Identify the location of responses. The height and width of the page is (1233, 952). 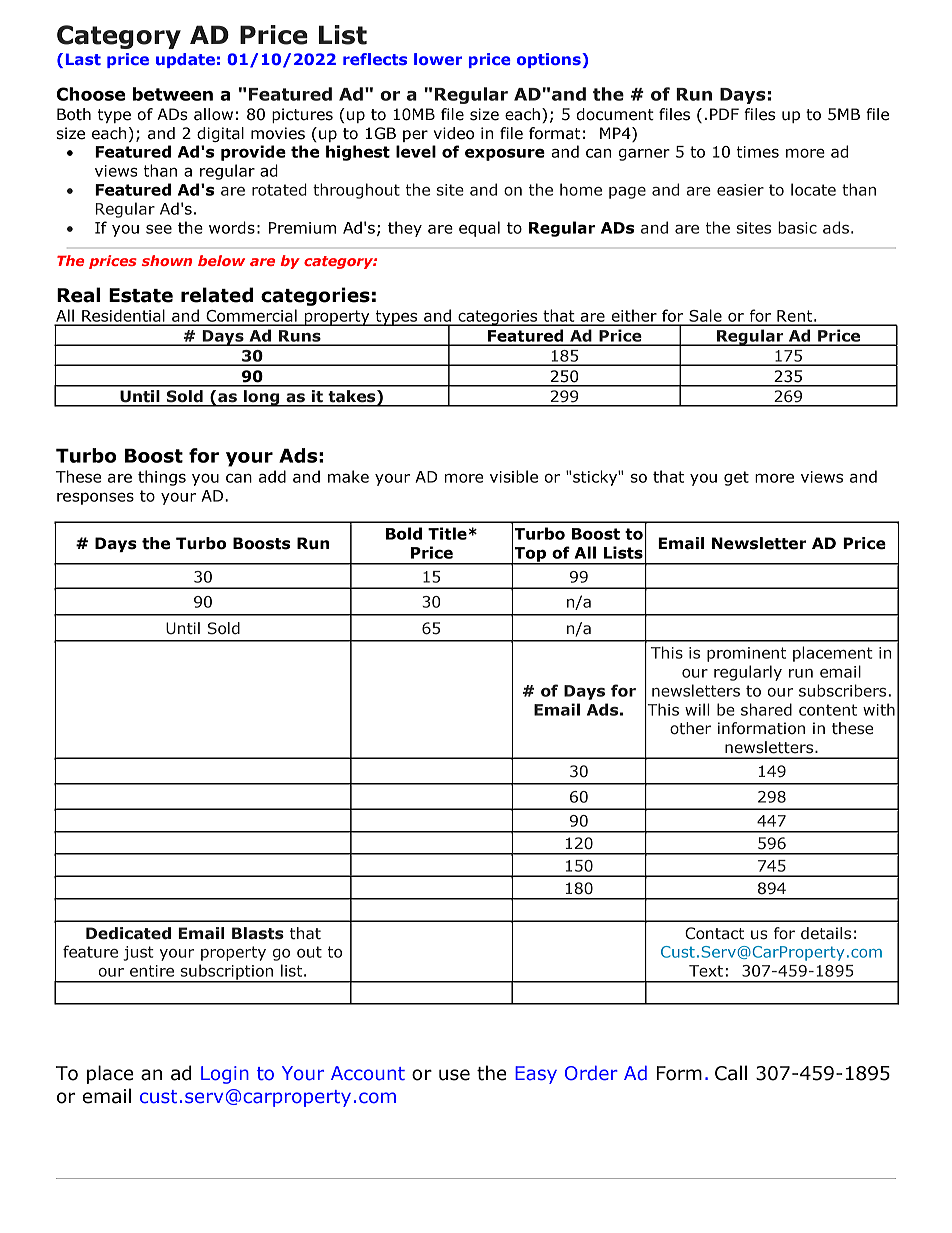
(95, 498).
